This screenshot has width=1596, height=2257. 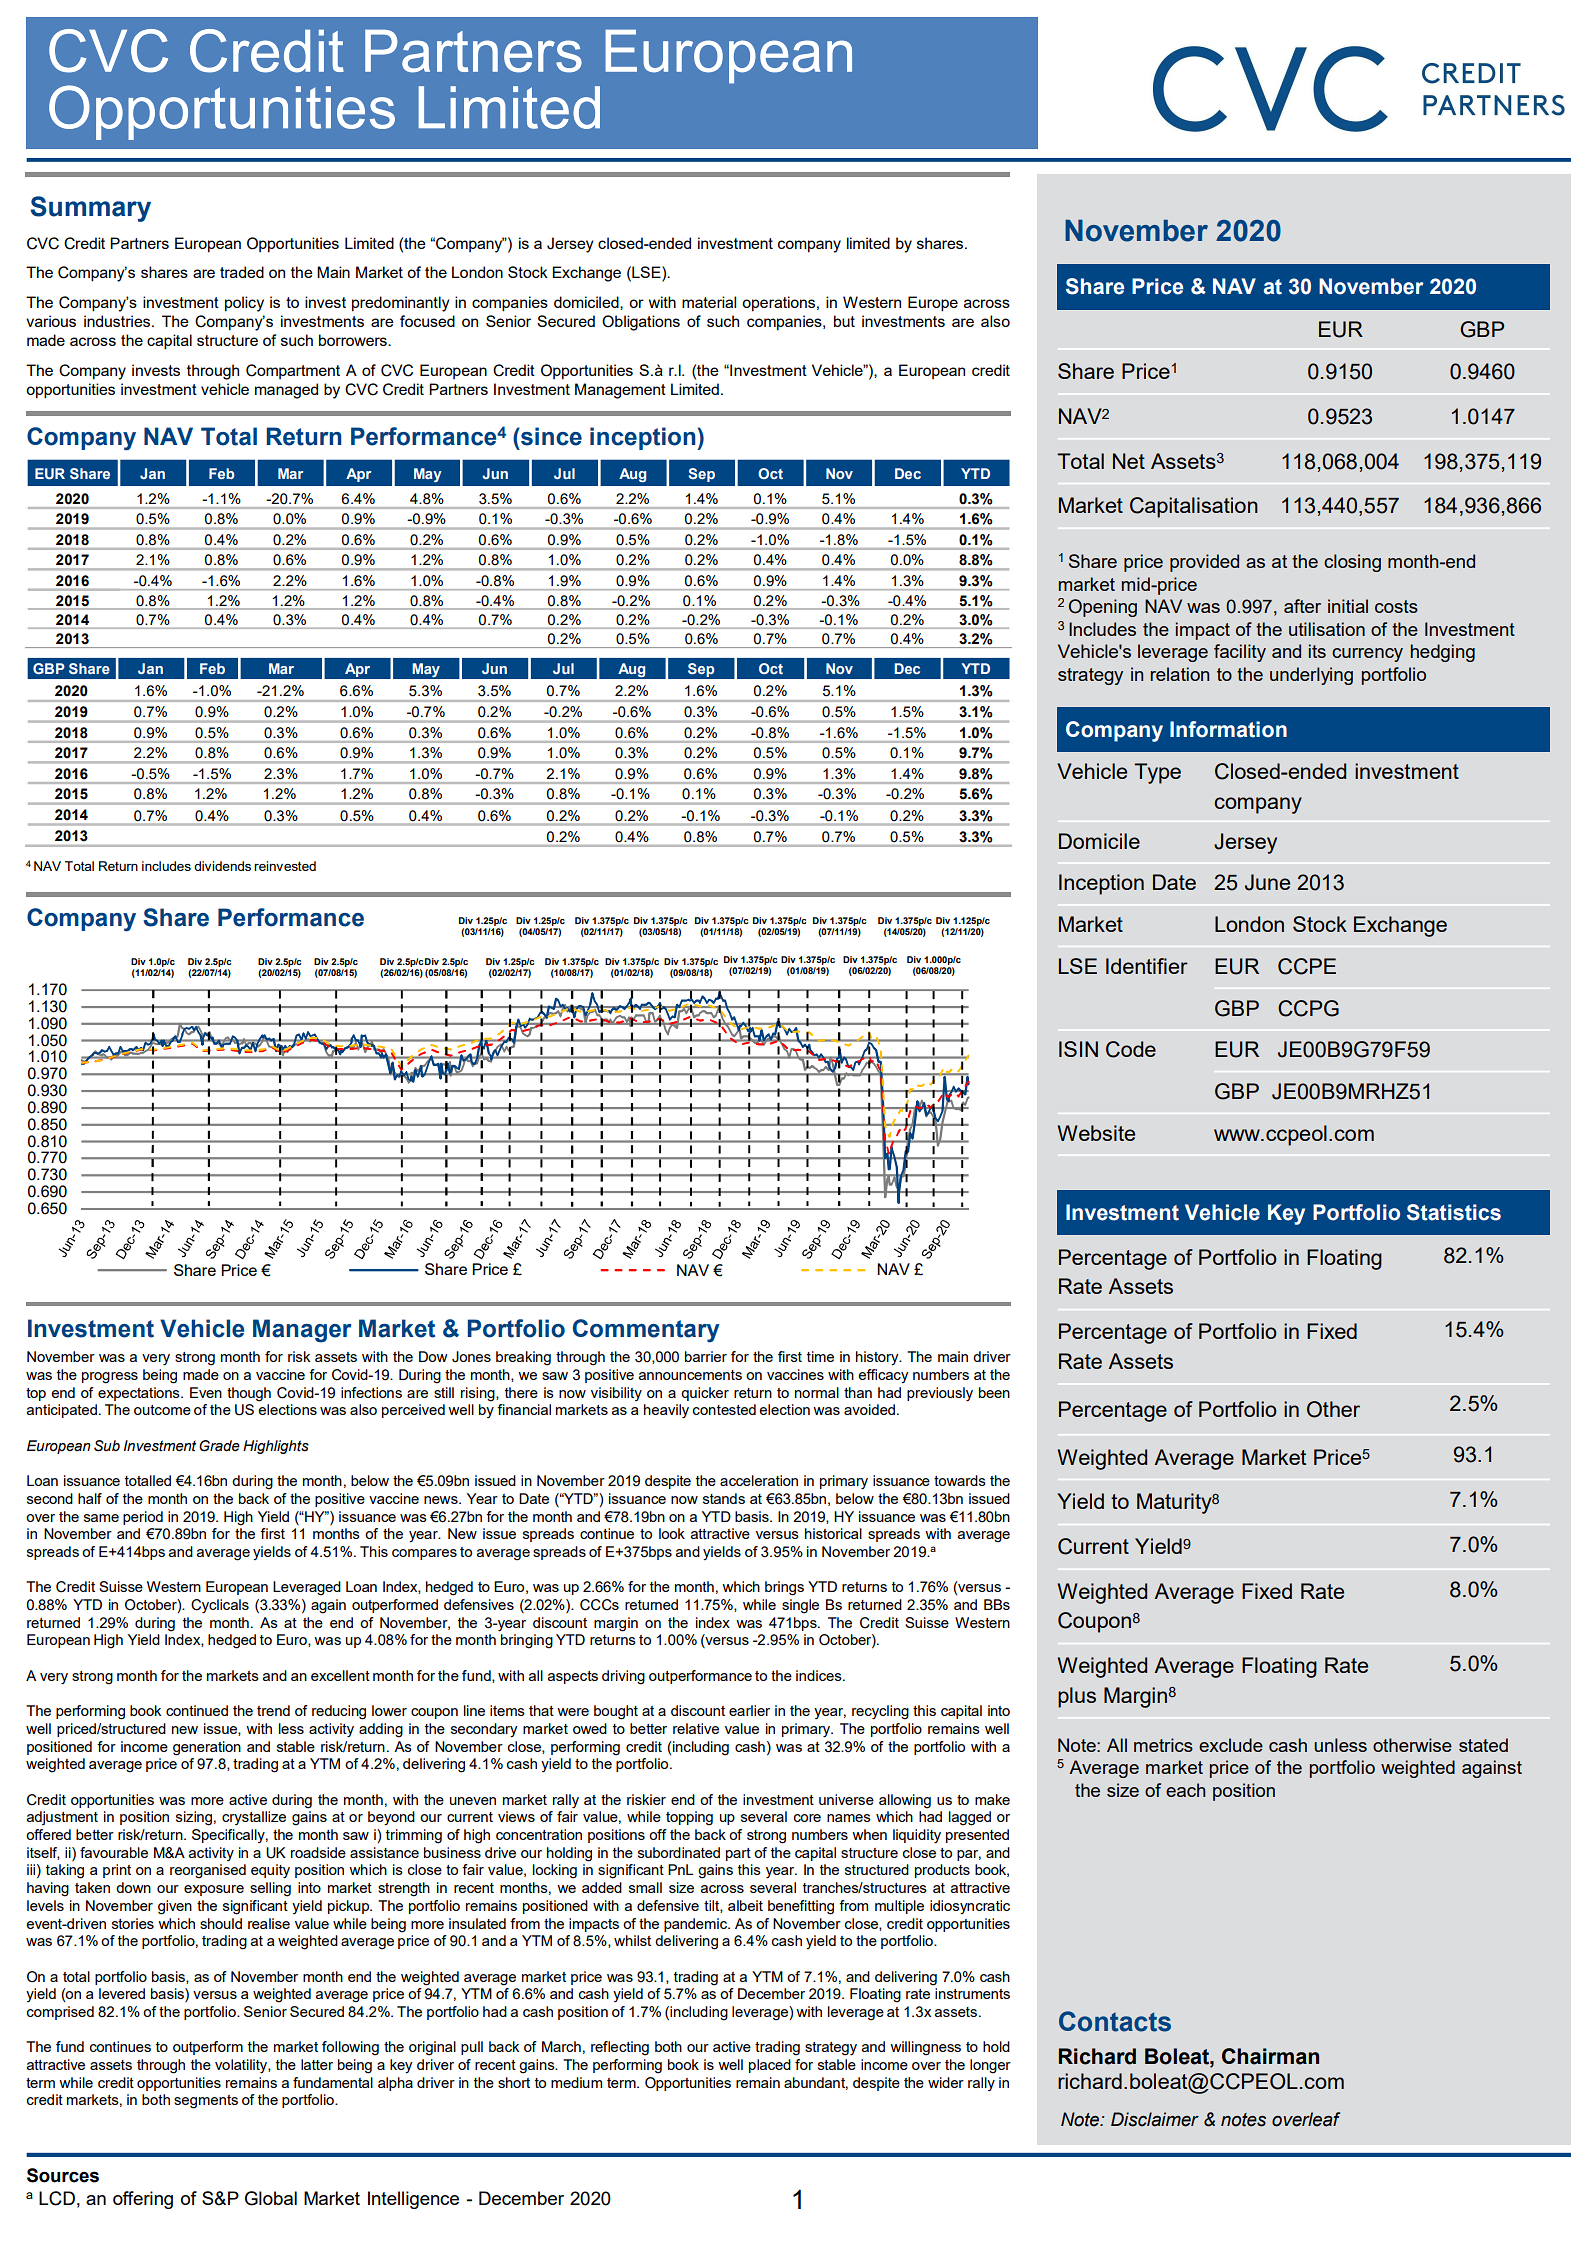 I want to click on traded, so click(x=242, y=272).
